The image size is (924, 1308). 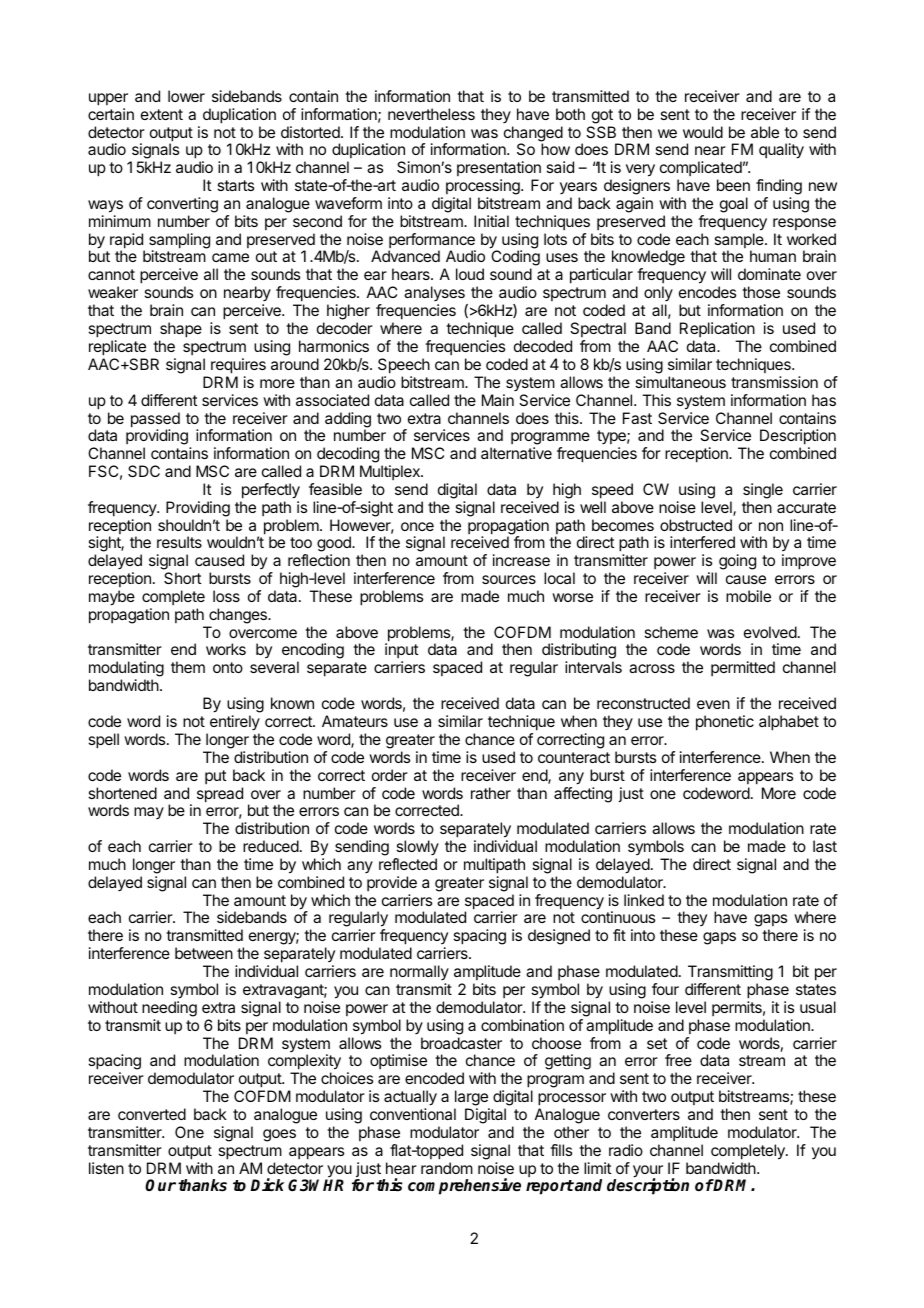 What do you see at coordinates (162, 114) in the screenshot?
I see `extent` at bounding box center [162, 114].
